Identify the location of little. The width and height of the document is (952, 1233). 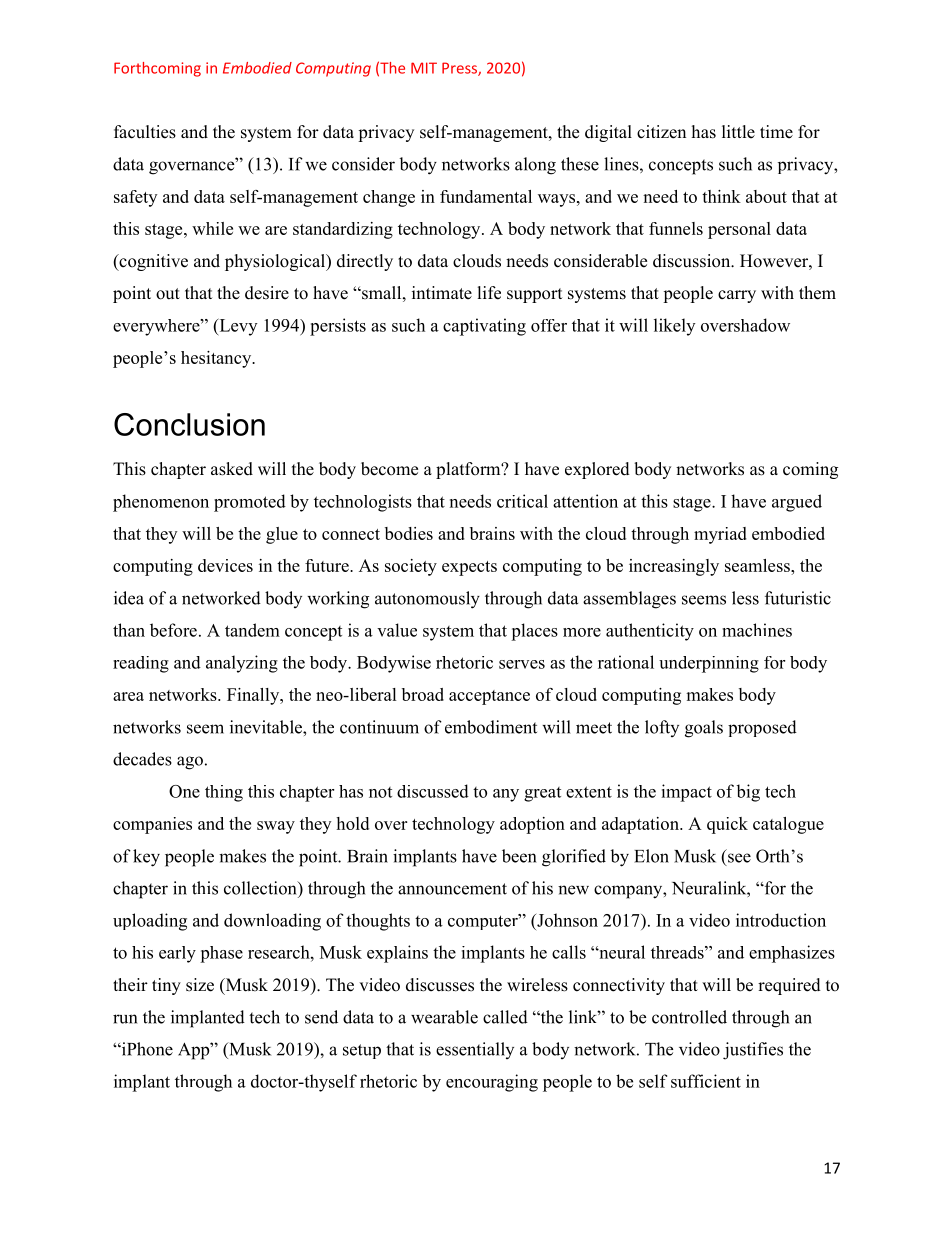
(738, 132).
